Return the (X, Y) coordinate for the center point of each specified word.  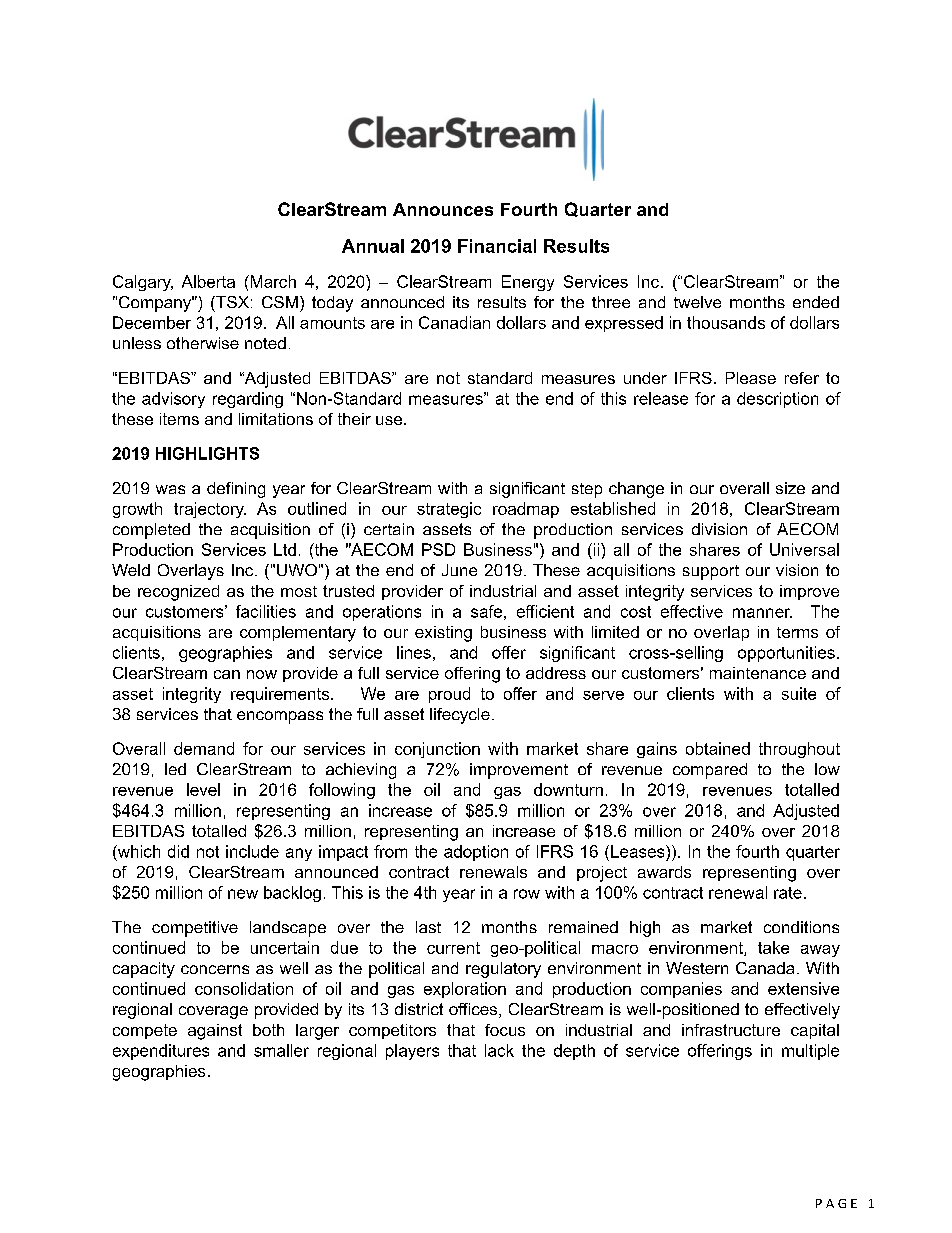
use (389, 420)
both (268, 1030)
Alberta (208, 281)
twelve (697, 302)
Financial (497, 246)
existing (443, 634)
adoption (476, 853)
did (178, 851)
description (777, 400)
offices (474, 1010)
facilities (266, 611)
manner (762, 613)
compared (710, 771)
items (179, 419)
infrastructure (731, 1030)
